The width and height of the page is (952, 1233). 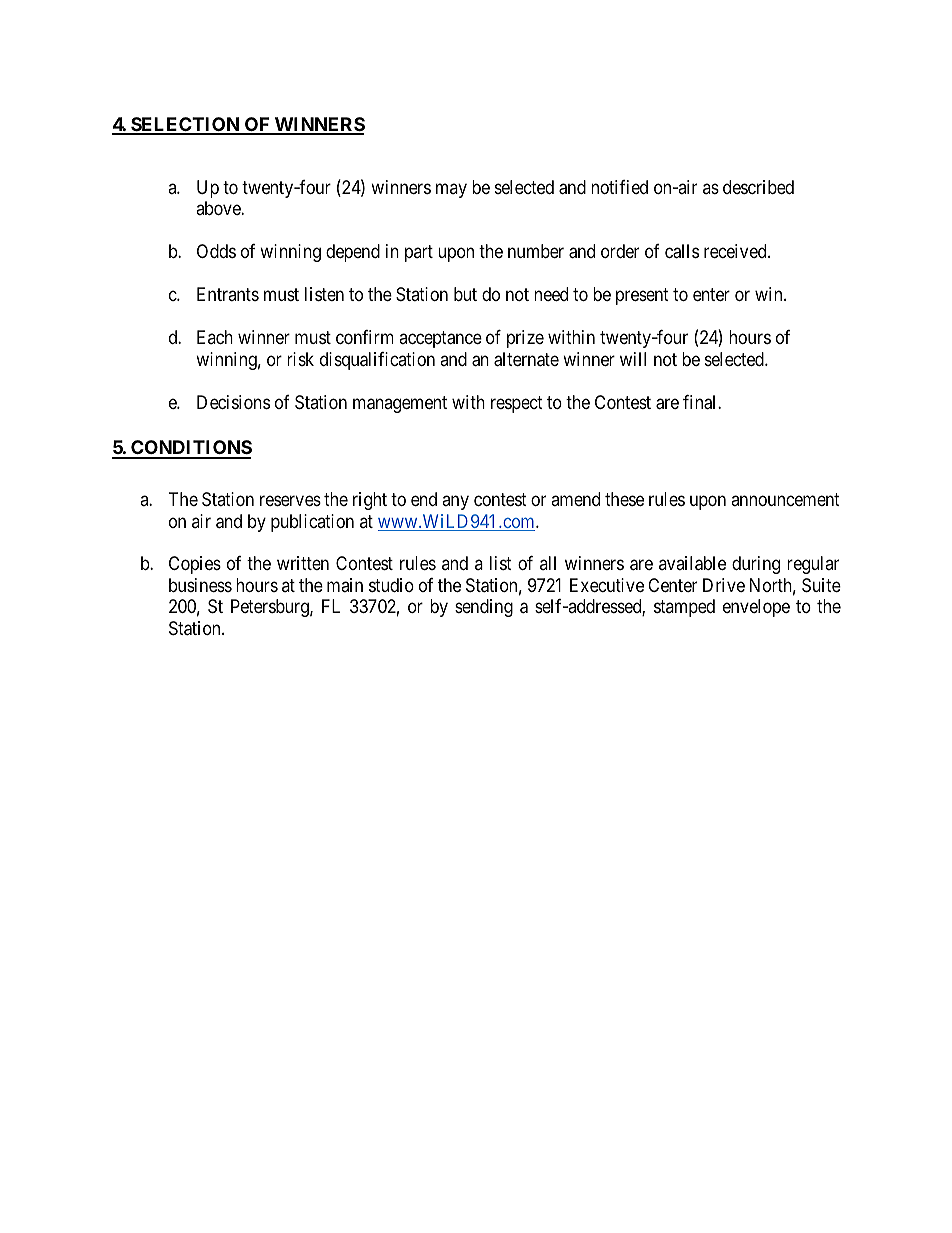 I want to click on may, so click(x=451, y=190).
